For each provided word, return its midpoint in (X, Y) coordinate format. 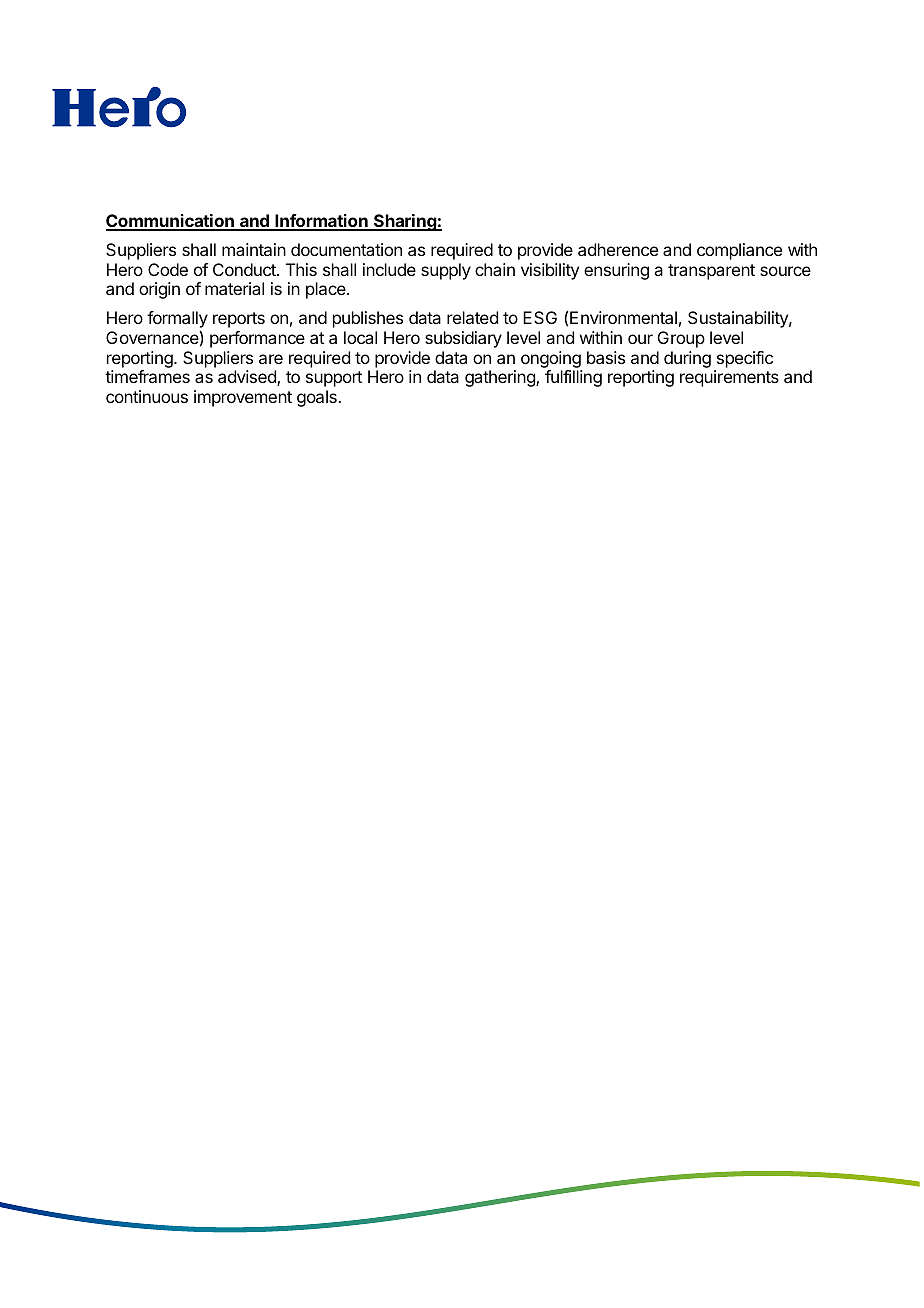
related (472, 317)
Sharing (405, 222)
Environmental (623, 317)
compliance (739, 251)
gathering (501, 378)
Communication (171, 222)
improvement (243, 398)
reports (239, 320)
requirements (729, 378)
